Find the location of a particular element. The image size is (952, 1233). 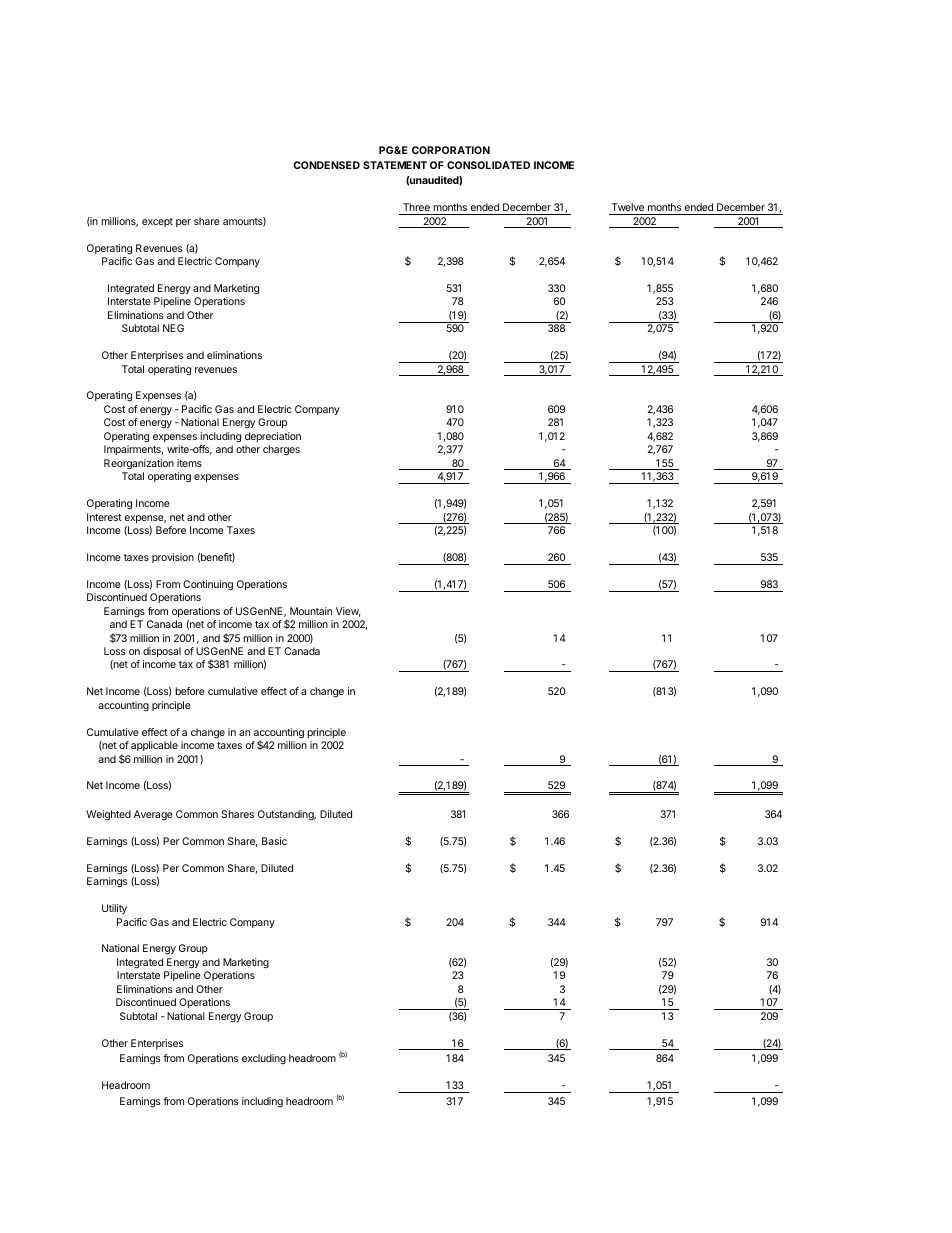

Twelve is located at coordinates (628, 207).
